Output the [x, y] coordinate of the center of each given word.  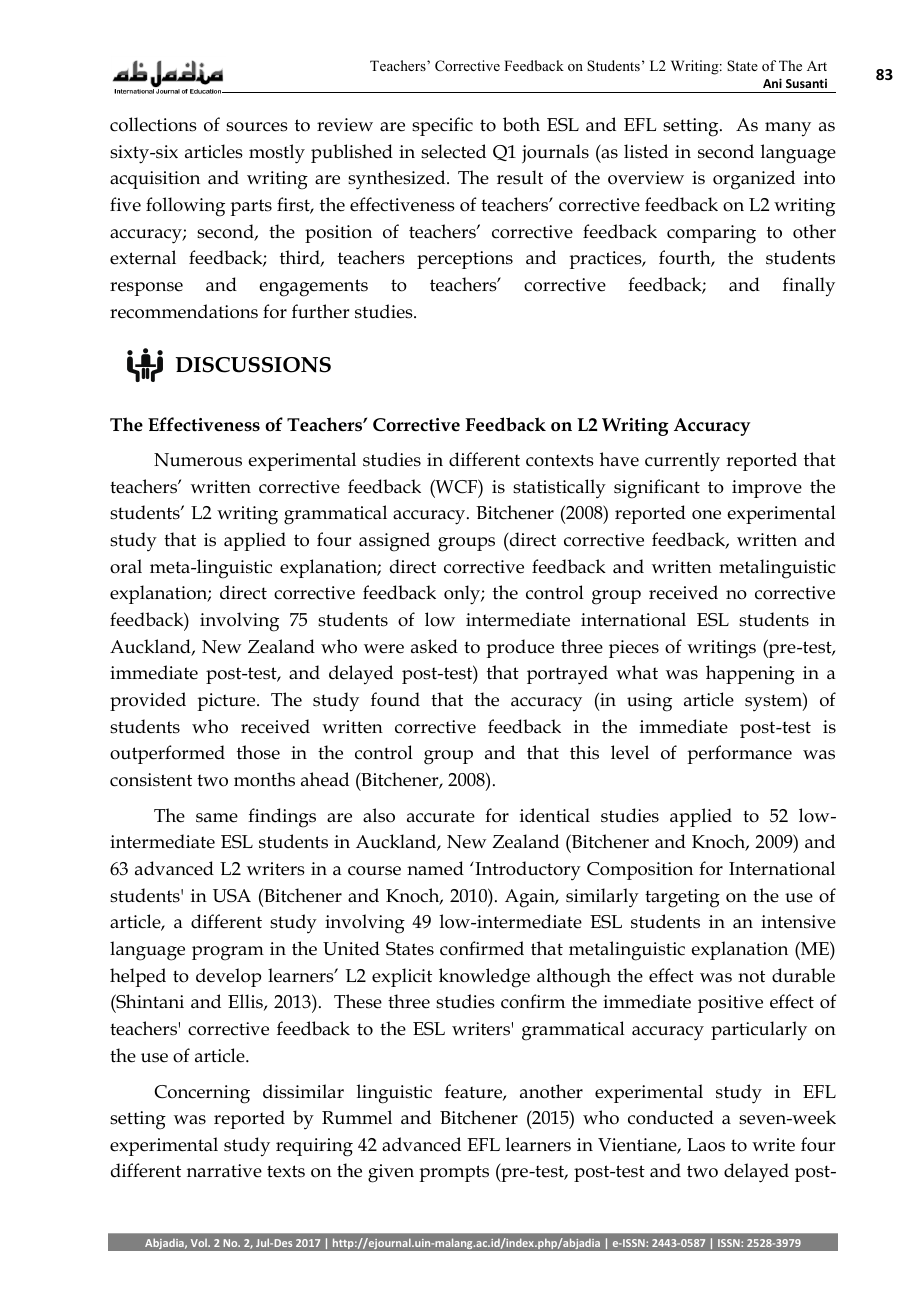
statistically [559, 489]
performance [739, 754]
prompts [454, 1173]
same [217, 818]
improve [767, 489]
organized [754, 180]
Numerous [198, 460]
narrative [224, 1171]
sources [257, 127]
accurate [441, 816]
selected [453, 151]
